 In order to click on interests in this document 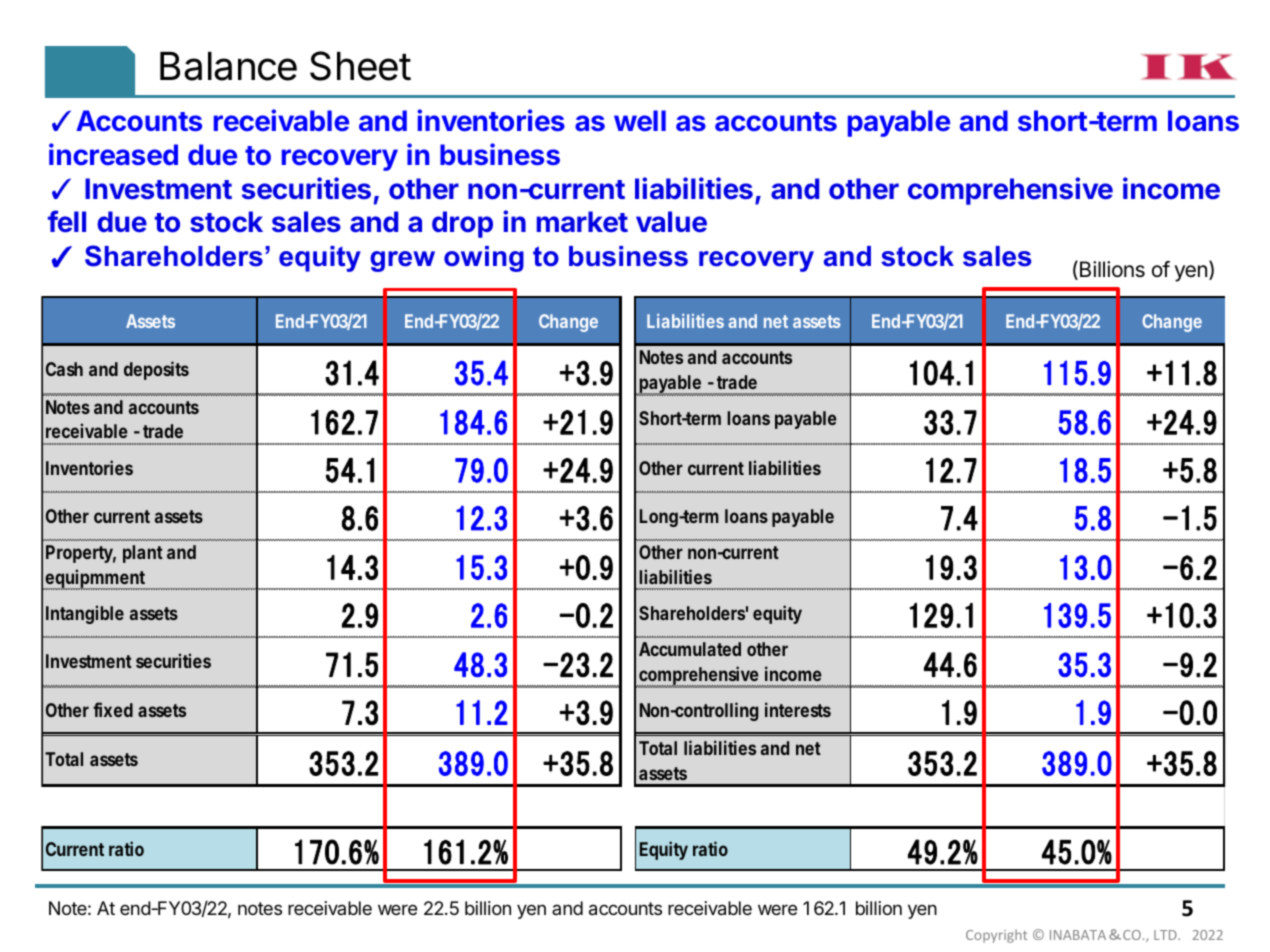, I will do `click(798, 709)`.
